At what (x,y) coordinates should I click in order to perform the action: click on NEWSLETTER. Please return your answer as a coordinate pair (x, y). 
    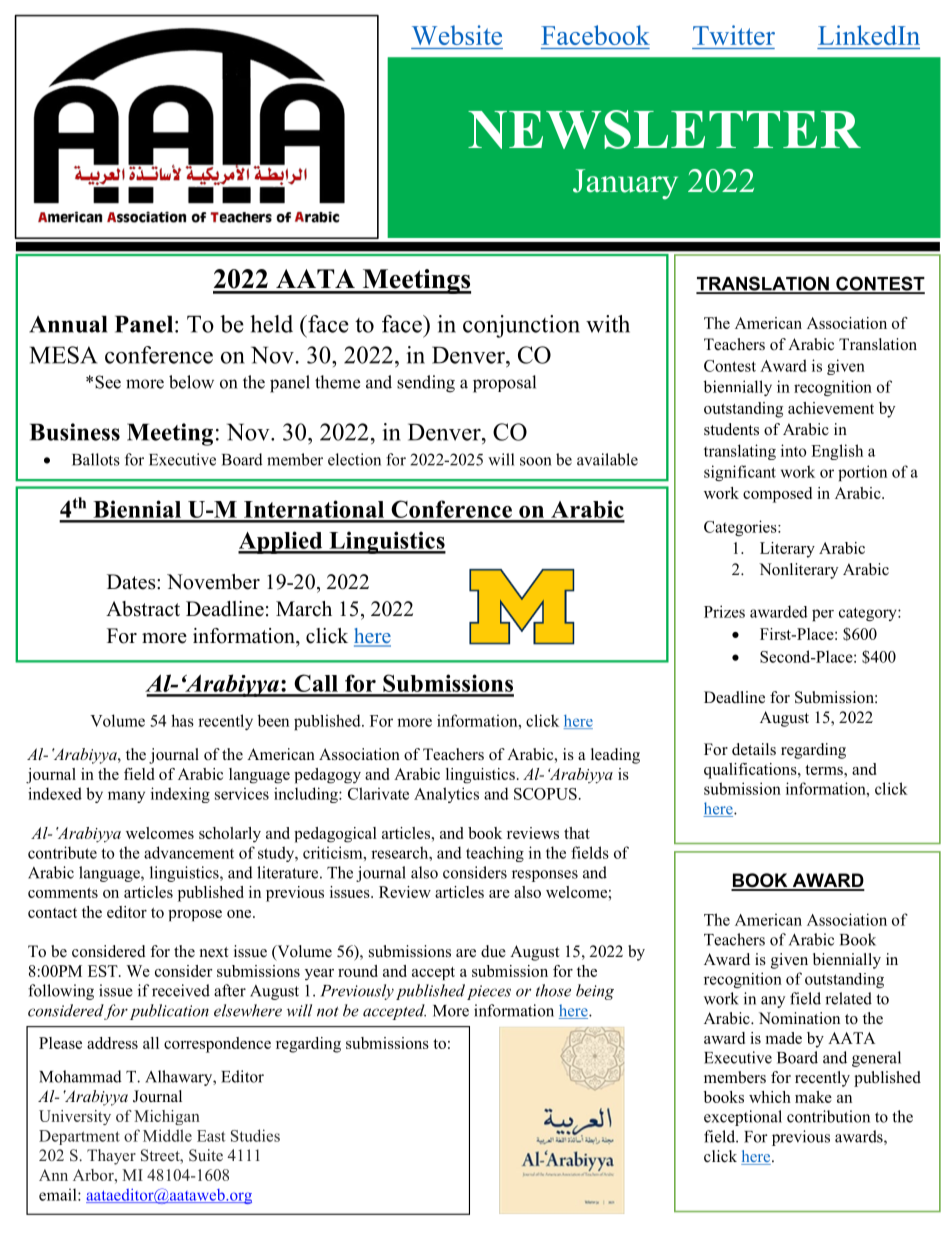
    Looking at the image, I should click on (664, 129).
